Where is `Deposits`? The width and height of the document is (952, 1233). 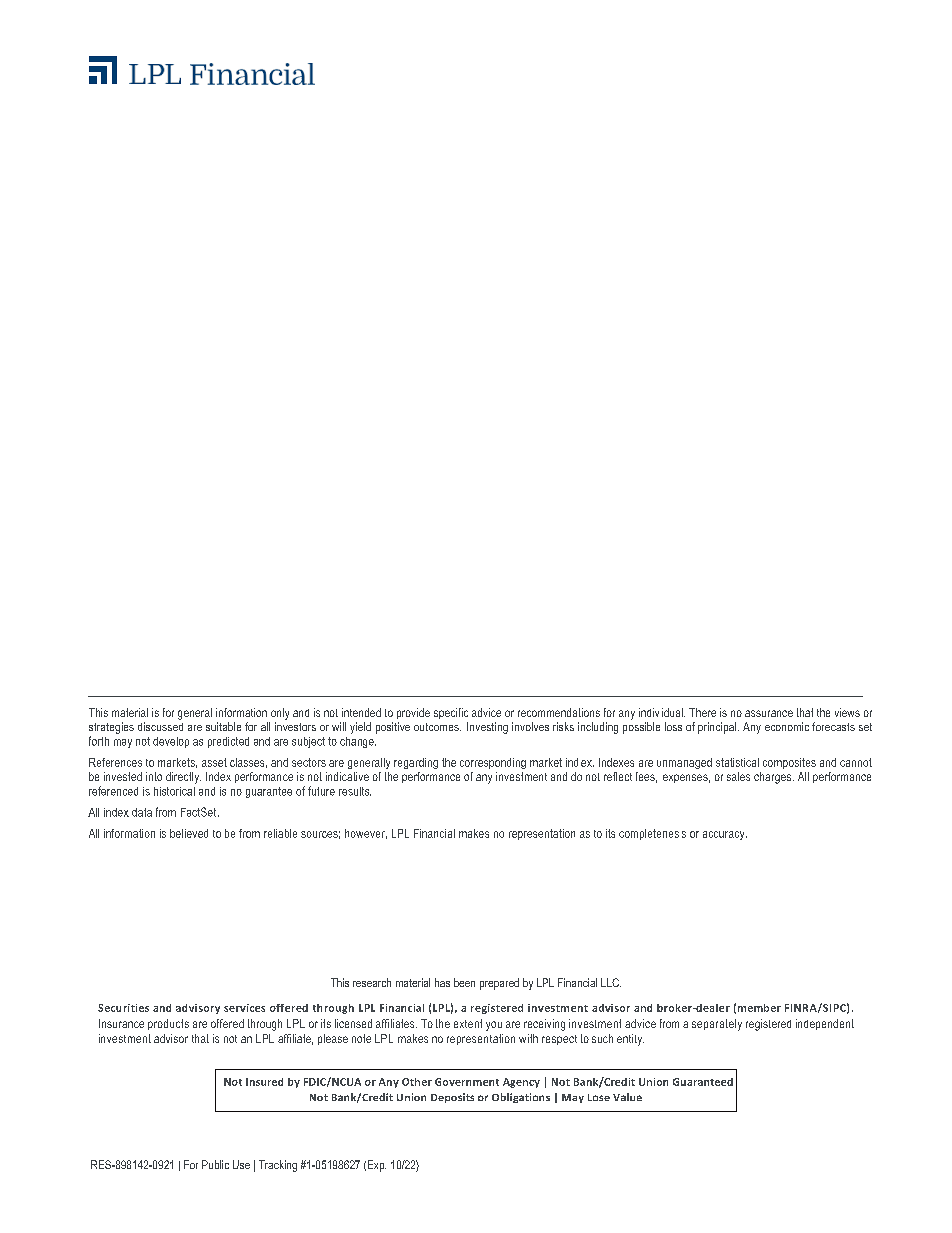 Deposits is located at coordinates (452, 1098).
